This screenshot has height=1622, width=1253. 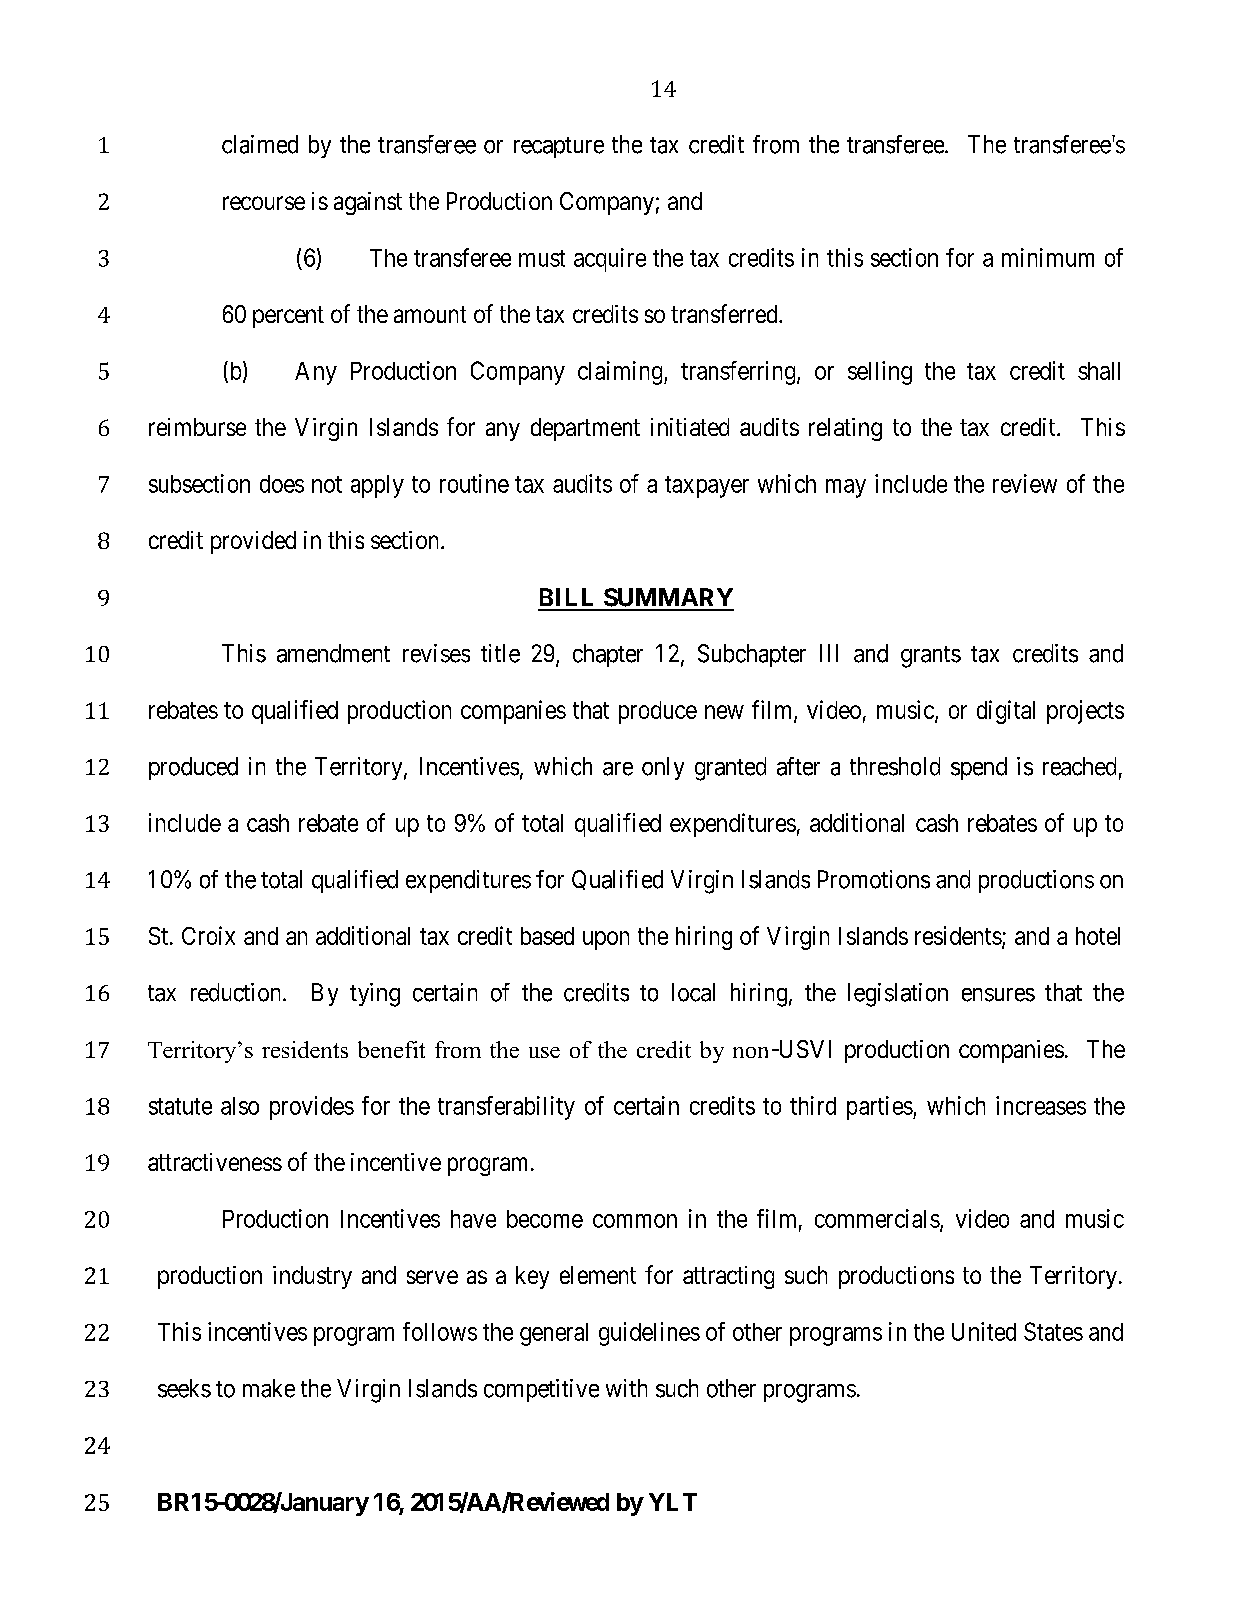 What do you see at coordinates (544, 1052) in the screenshot?
I see `use` at bounding box center [544, 1052].
